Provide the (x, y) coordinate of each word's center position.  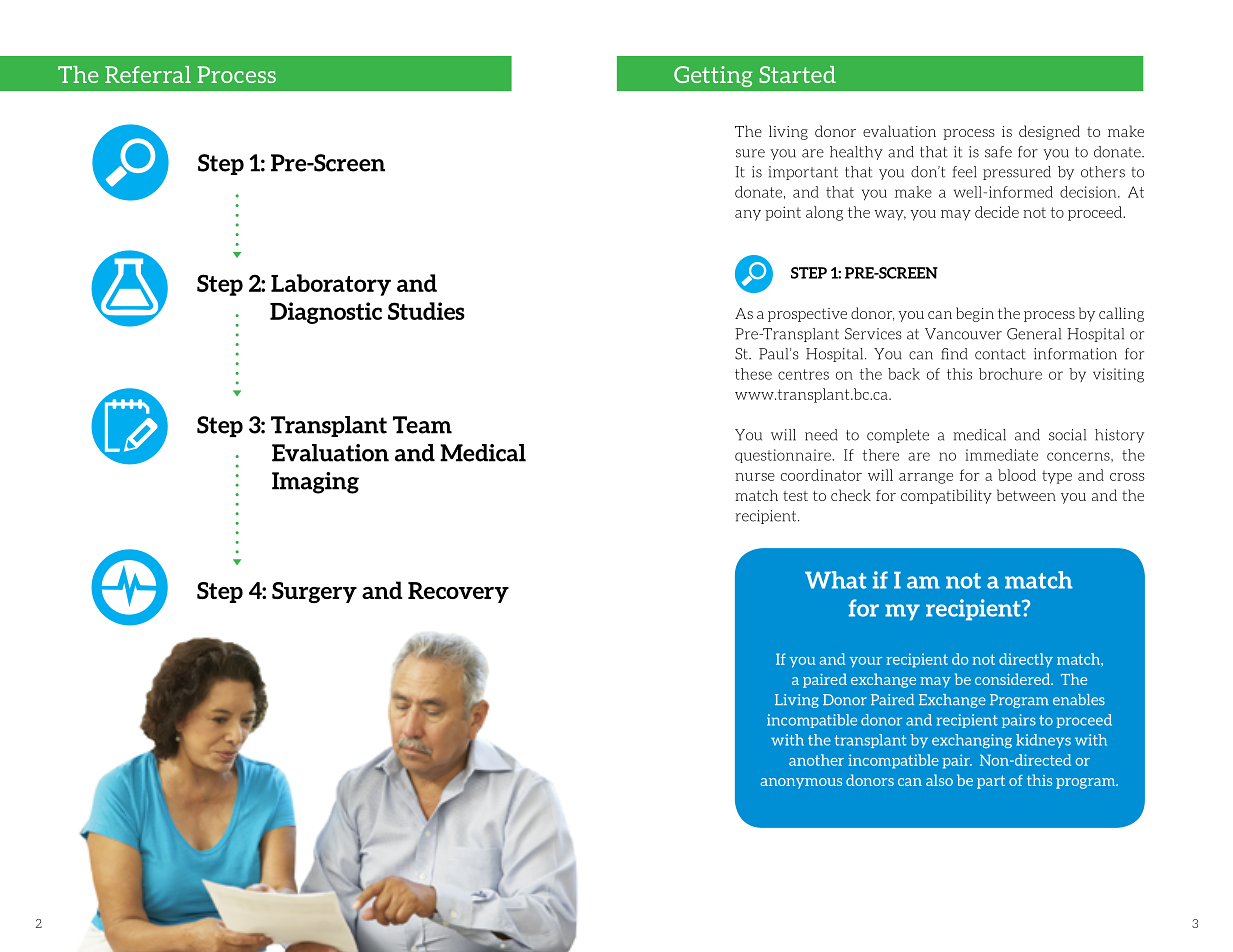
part (991, 782)
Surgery (314, 592)
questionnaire (784, 456)
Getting (713, 76)
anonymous (801, 783)
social (1067, 435)
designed (1049, 132)
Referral (148, 74)
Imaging (315, 483)
